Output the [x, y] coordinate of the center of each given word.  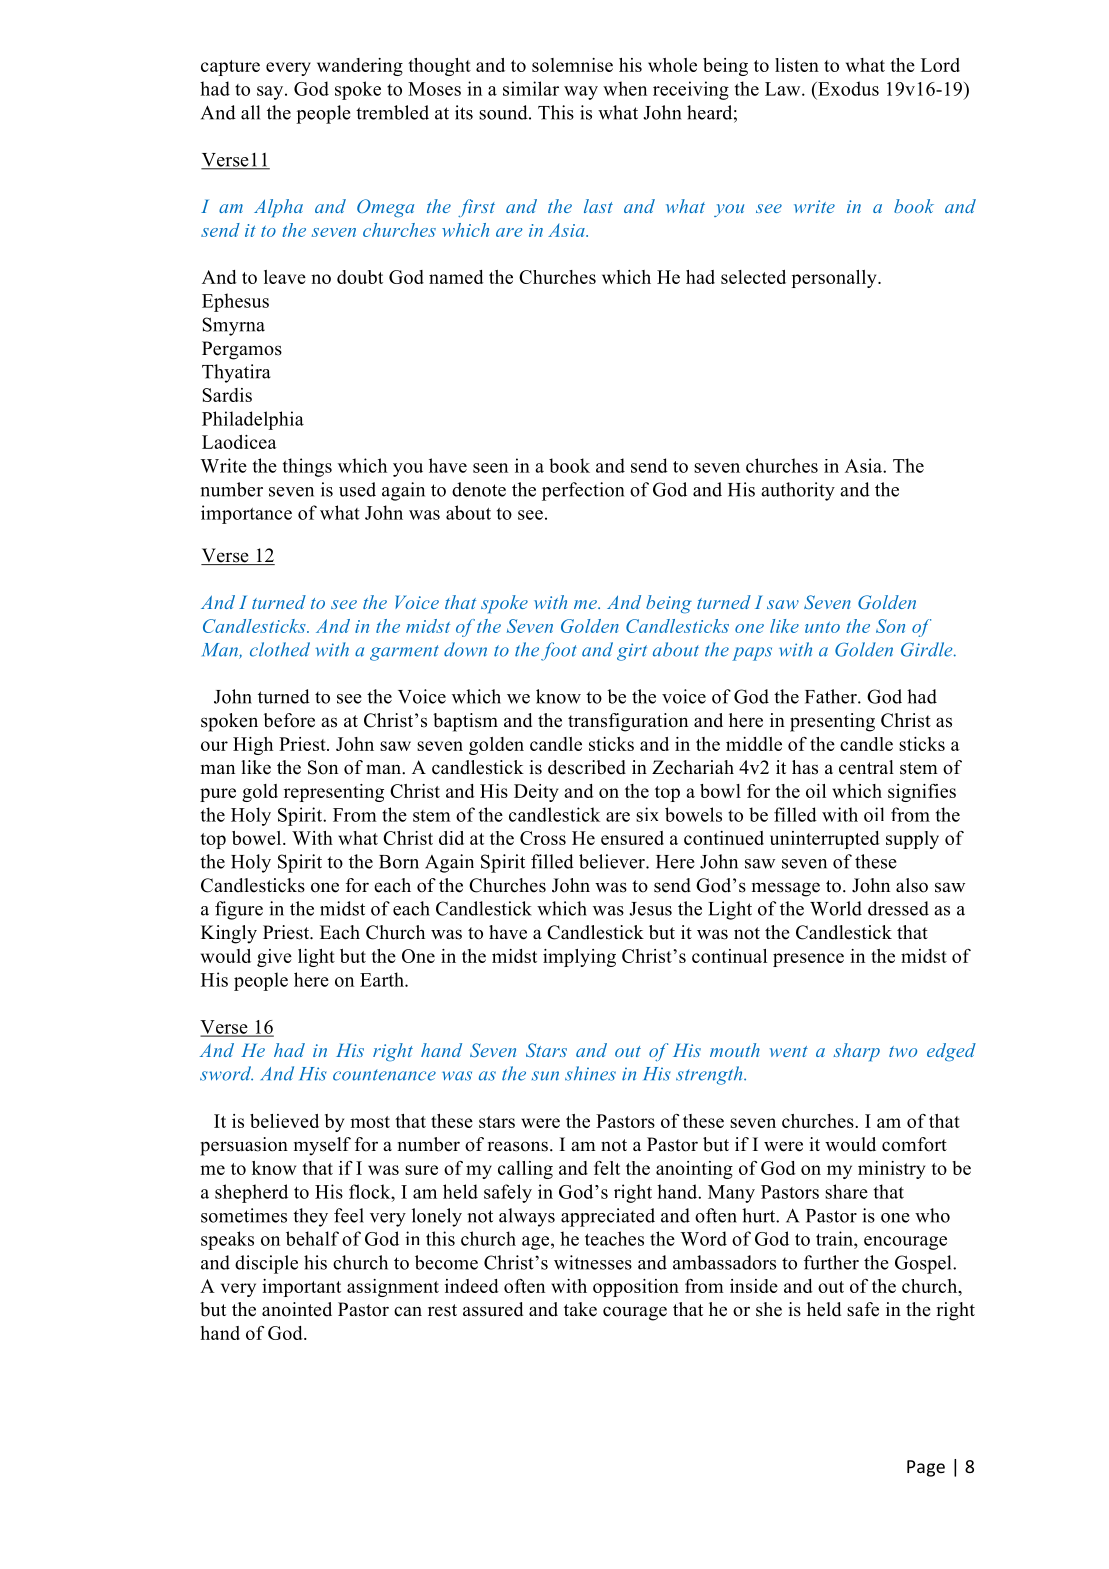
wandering [360, 67]
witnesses [593, 1262]
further [831, 1262]
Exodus [847, 88]
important [301, 1288]
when [625, 88]
